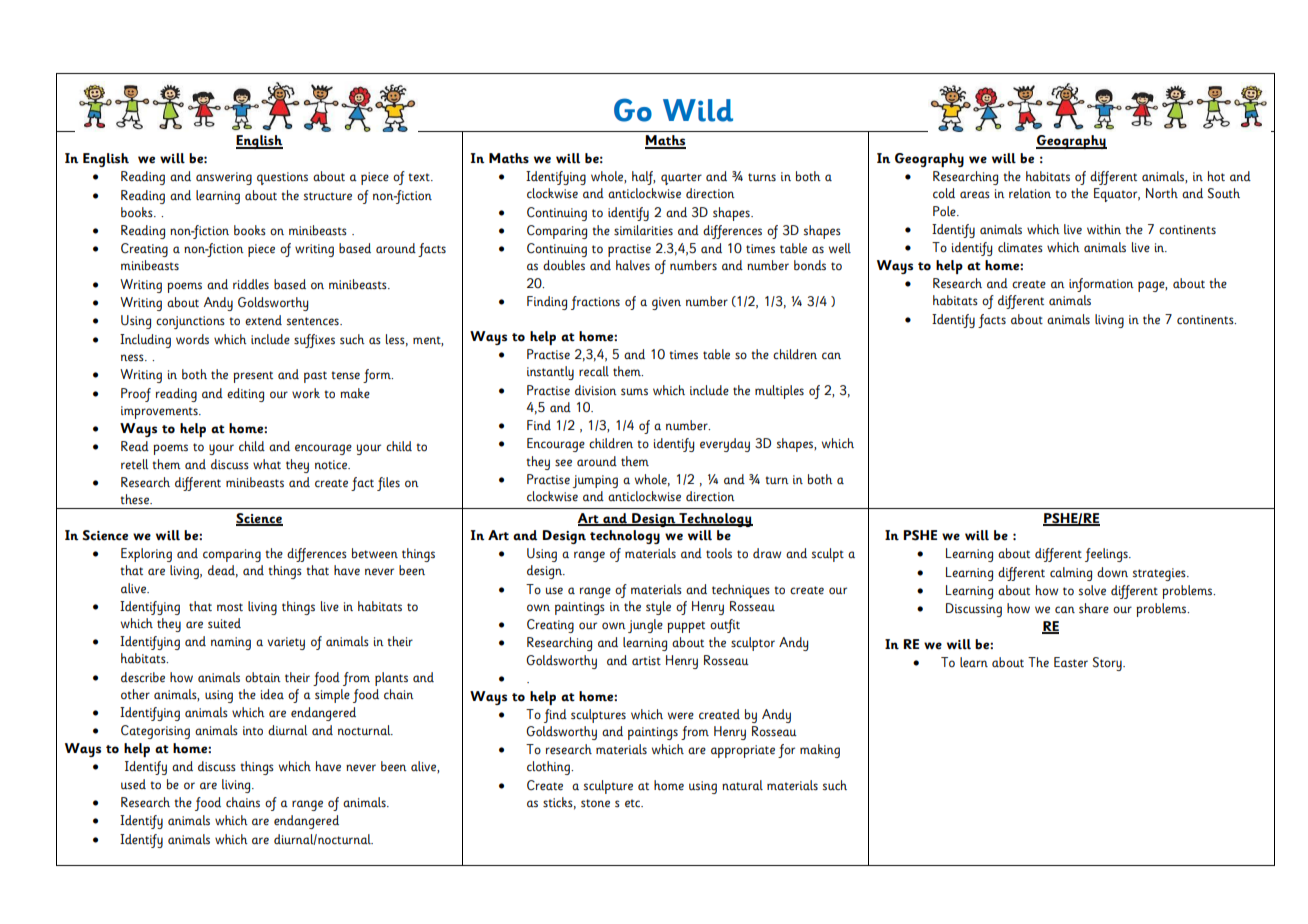 Image resolution: width=1308 pixels, height=924 pixels. What do you see at coordinates (741, 591) in the screenshot?
I see `techniques` at bounding box center [741, 591].
